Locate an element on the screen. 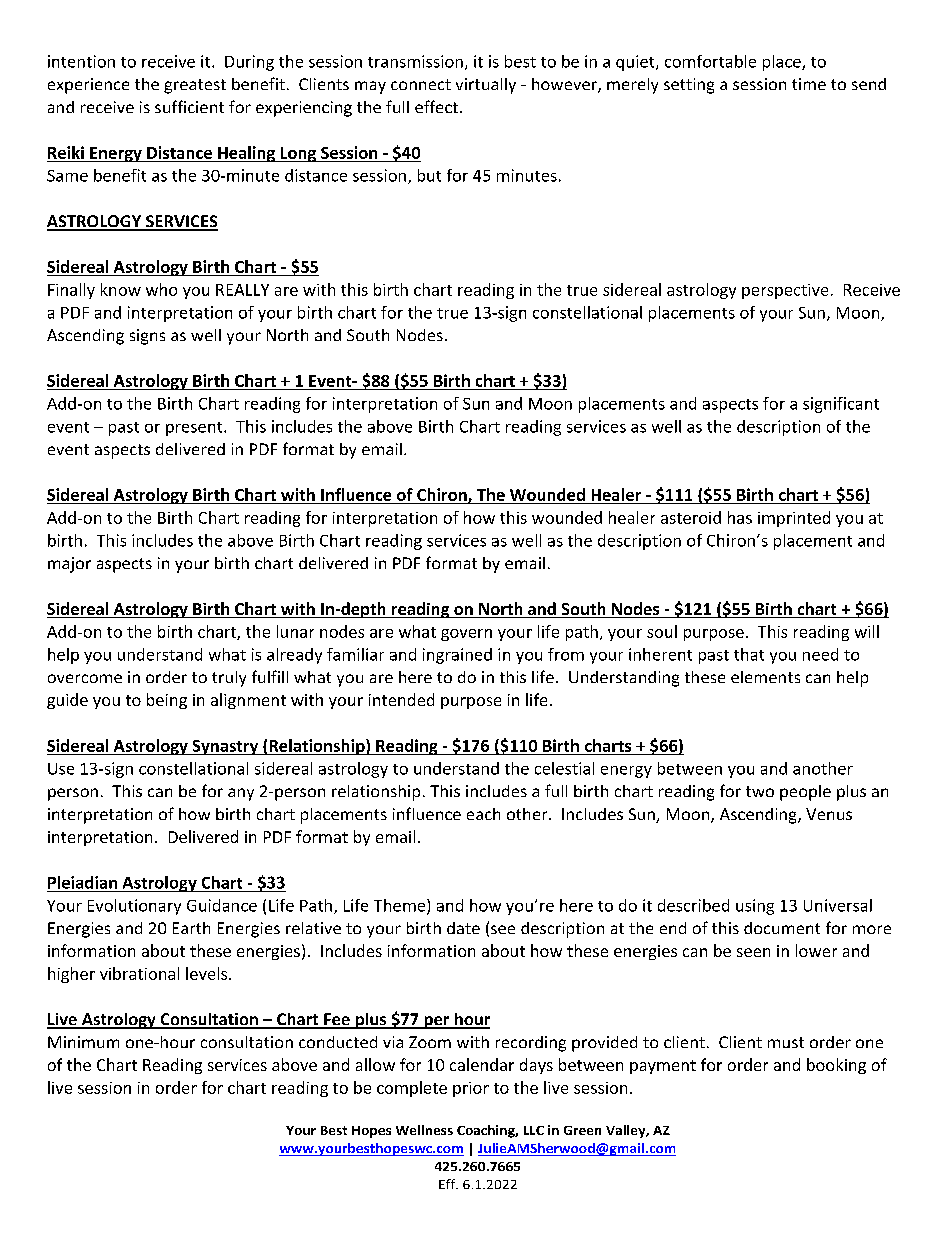 This screenshot has width=952, height=1233. time is located at coordinates (809, 84).
